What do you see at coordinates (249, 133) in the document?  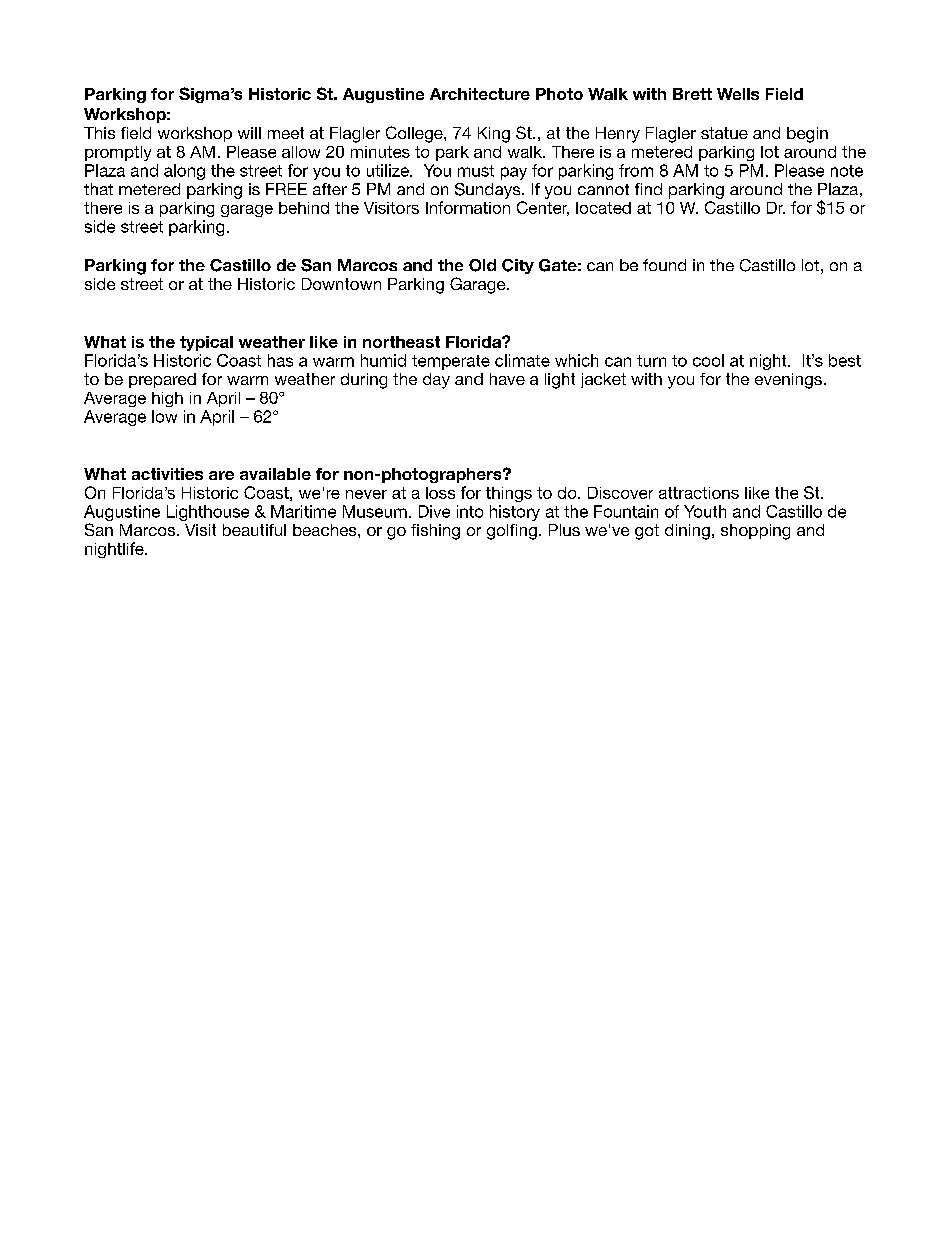 I see `will` at bounding box center [249, 133].
